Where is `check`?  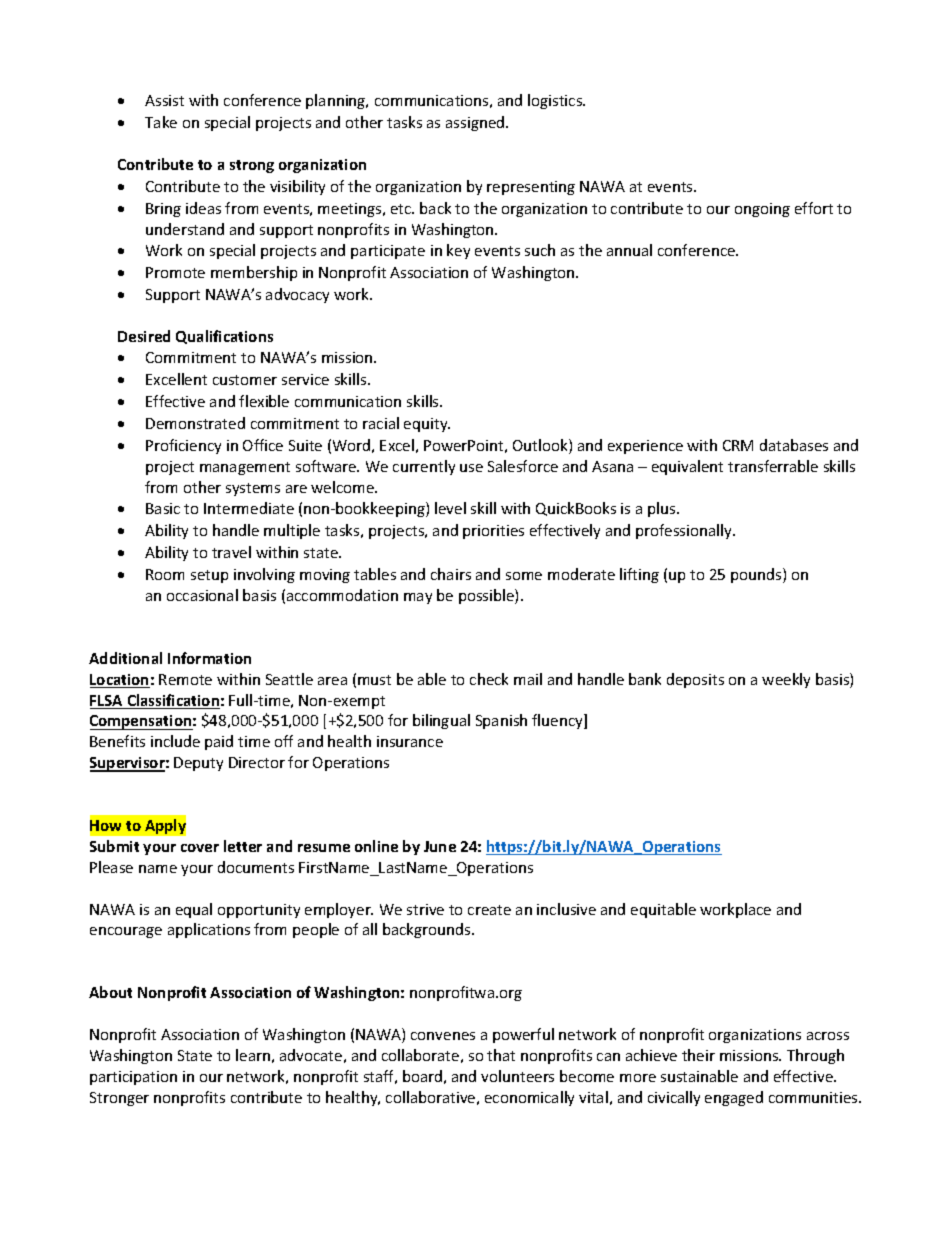
check is located at coordinates (489, 679).
